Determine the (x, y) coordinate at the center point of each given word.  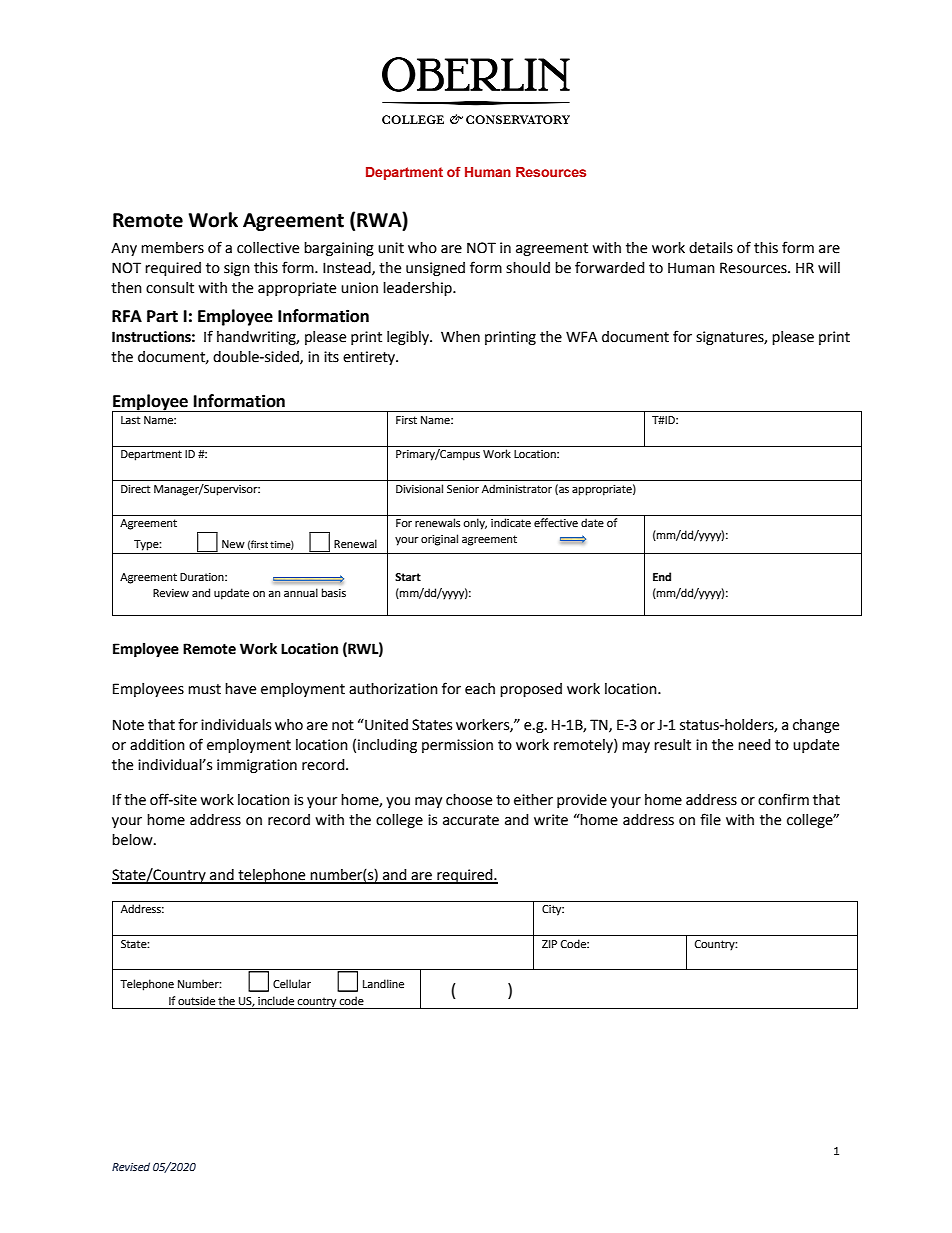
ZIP (549, 944)
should (528, 268)
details (711, 248)
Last (130, 420)
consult (170, 288)
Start (408, 577)
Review (171, 593)
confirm (783, 799)
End (662, 576)
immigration (257, 766)
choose (469, 800)
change (816, 726)
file (710, 819)
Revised (131, 1166)
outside (196, 1001)
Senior (463, 489)
